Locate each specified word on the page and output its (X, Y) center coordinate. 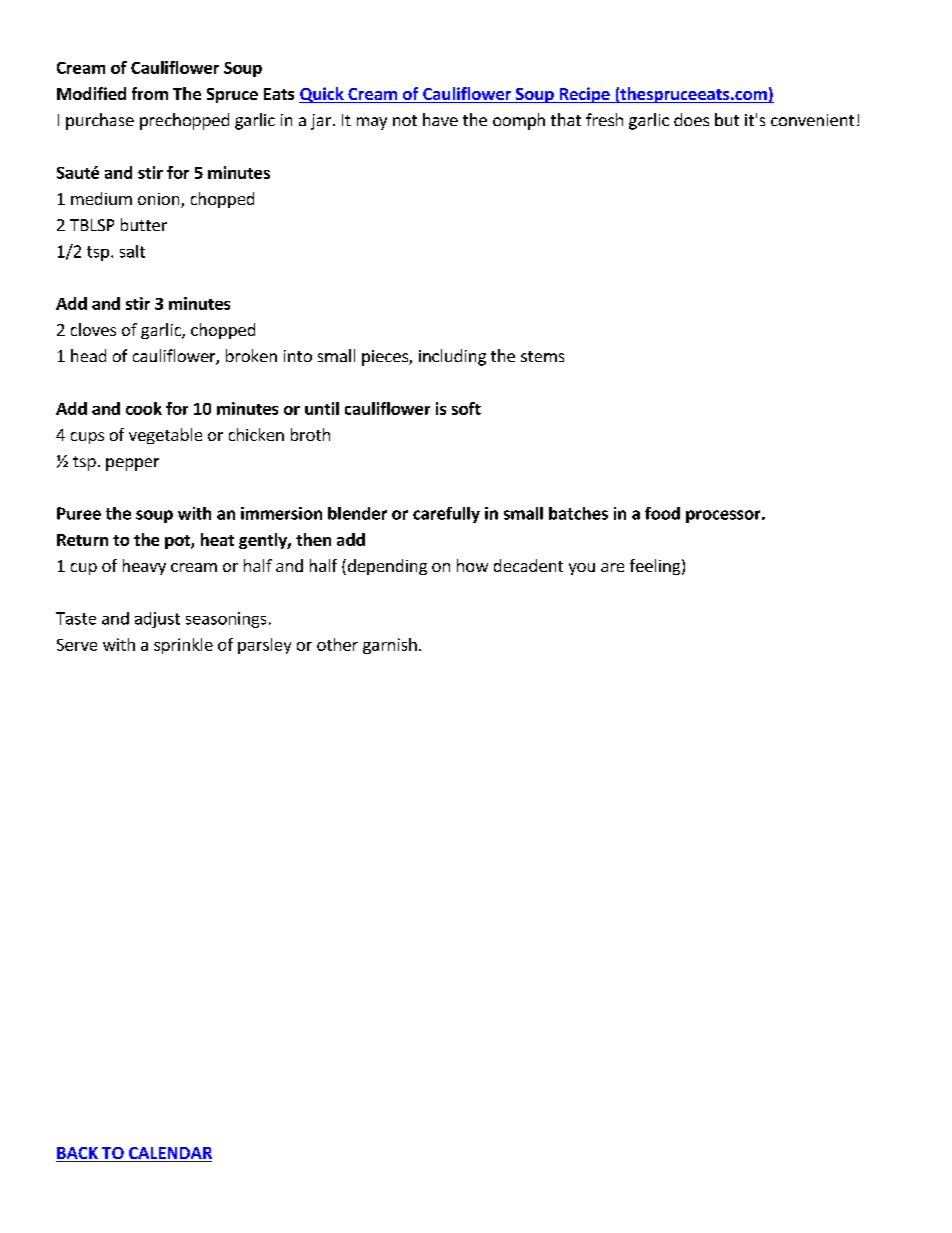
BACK (78, 1154)
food (662, 513)
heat (217, 539)
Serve (77, 645)
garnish (390, 646)
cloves (93, 329)
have (440, 119)
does (691, 119)
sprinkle (183, 646)
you (582, 569)
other (337, 644)
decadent (528, 565)
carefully (446, 515)
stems (542, 356)
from (150, 93)
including (452, 357)
